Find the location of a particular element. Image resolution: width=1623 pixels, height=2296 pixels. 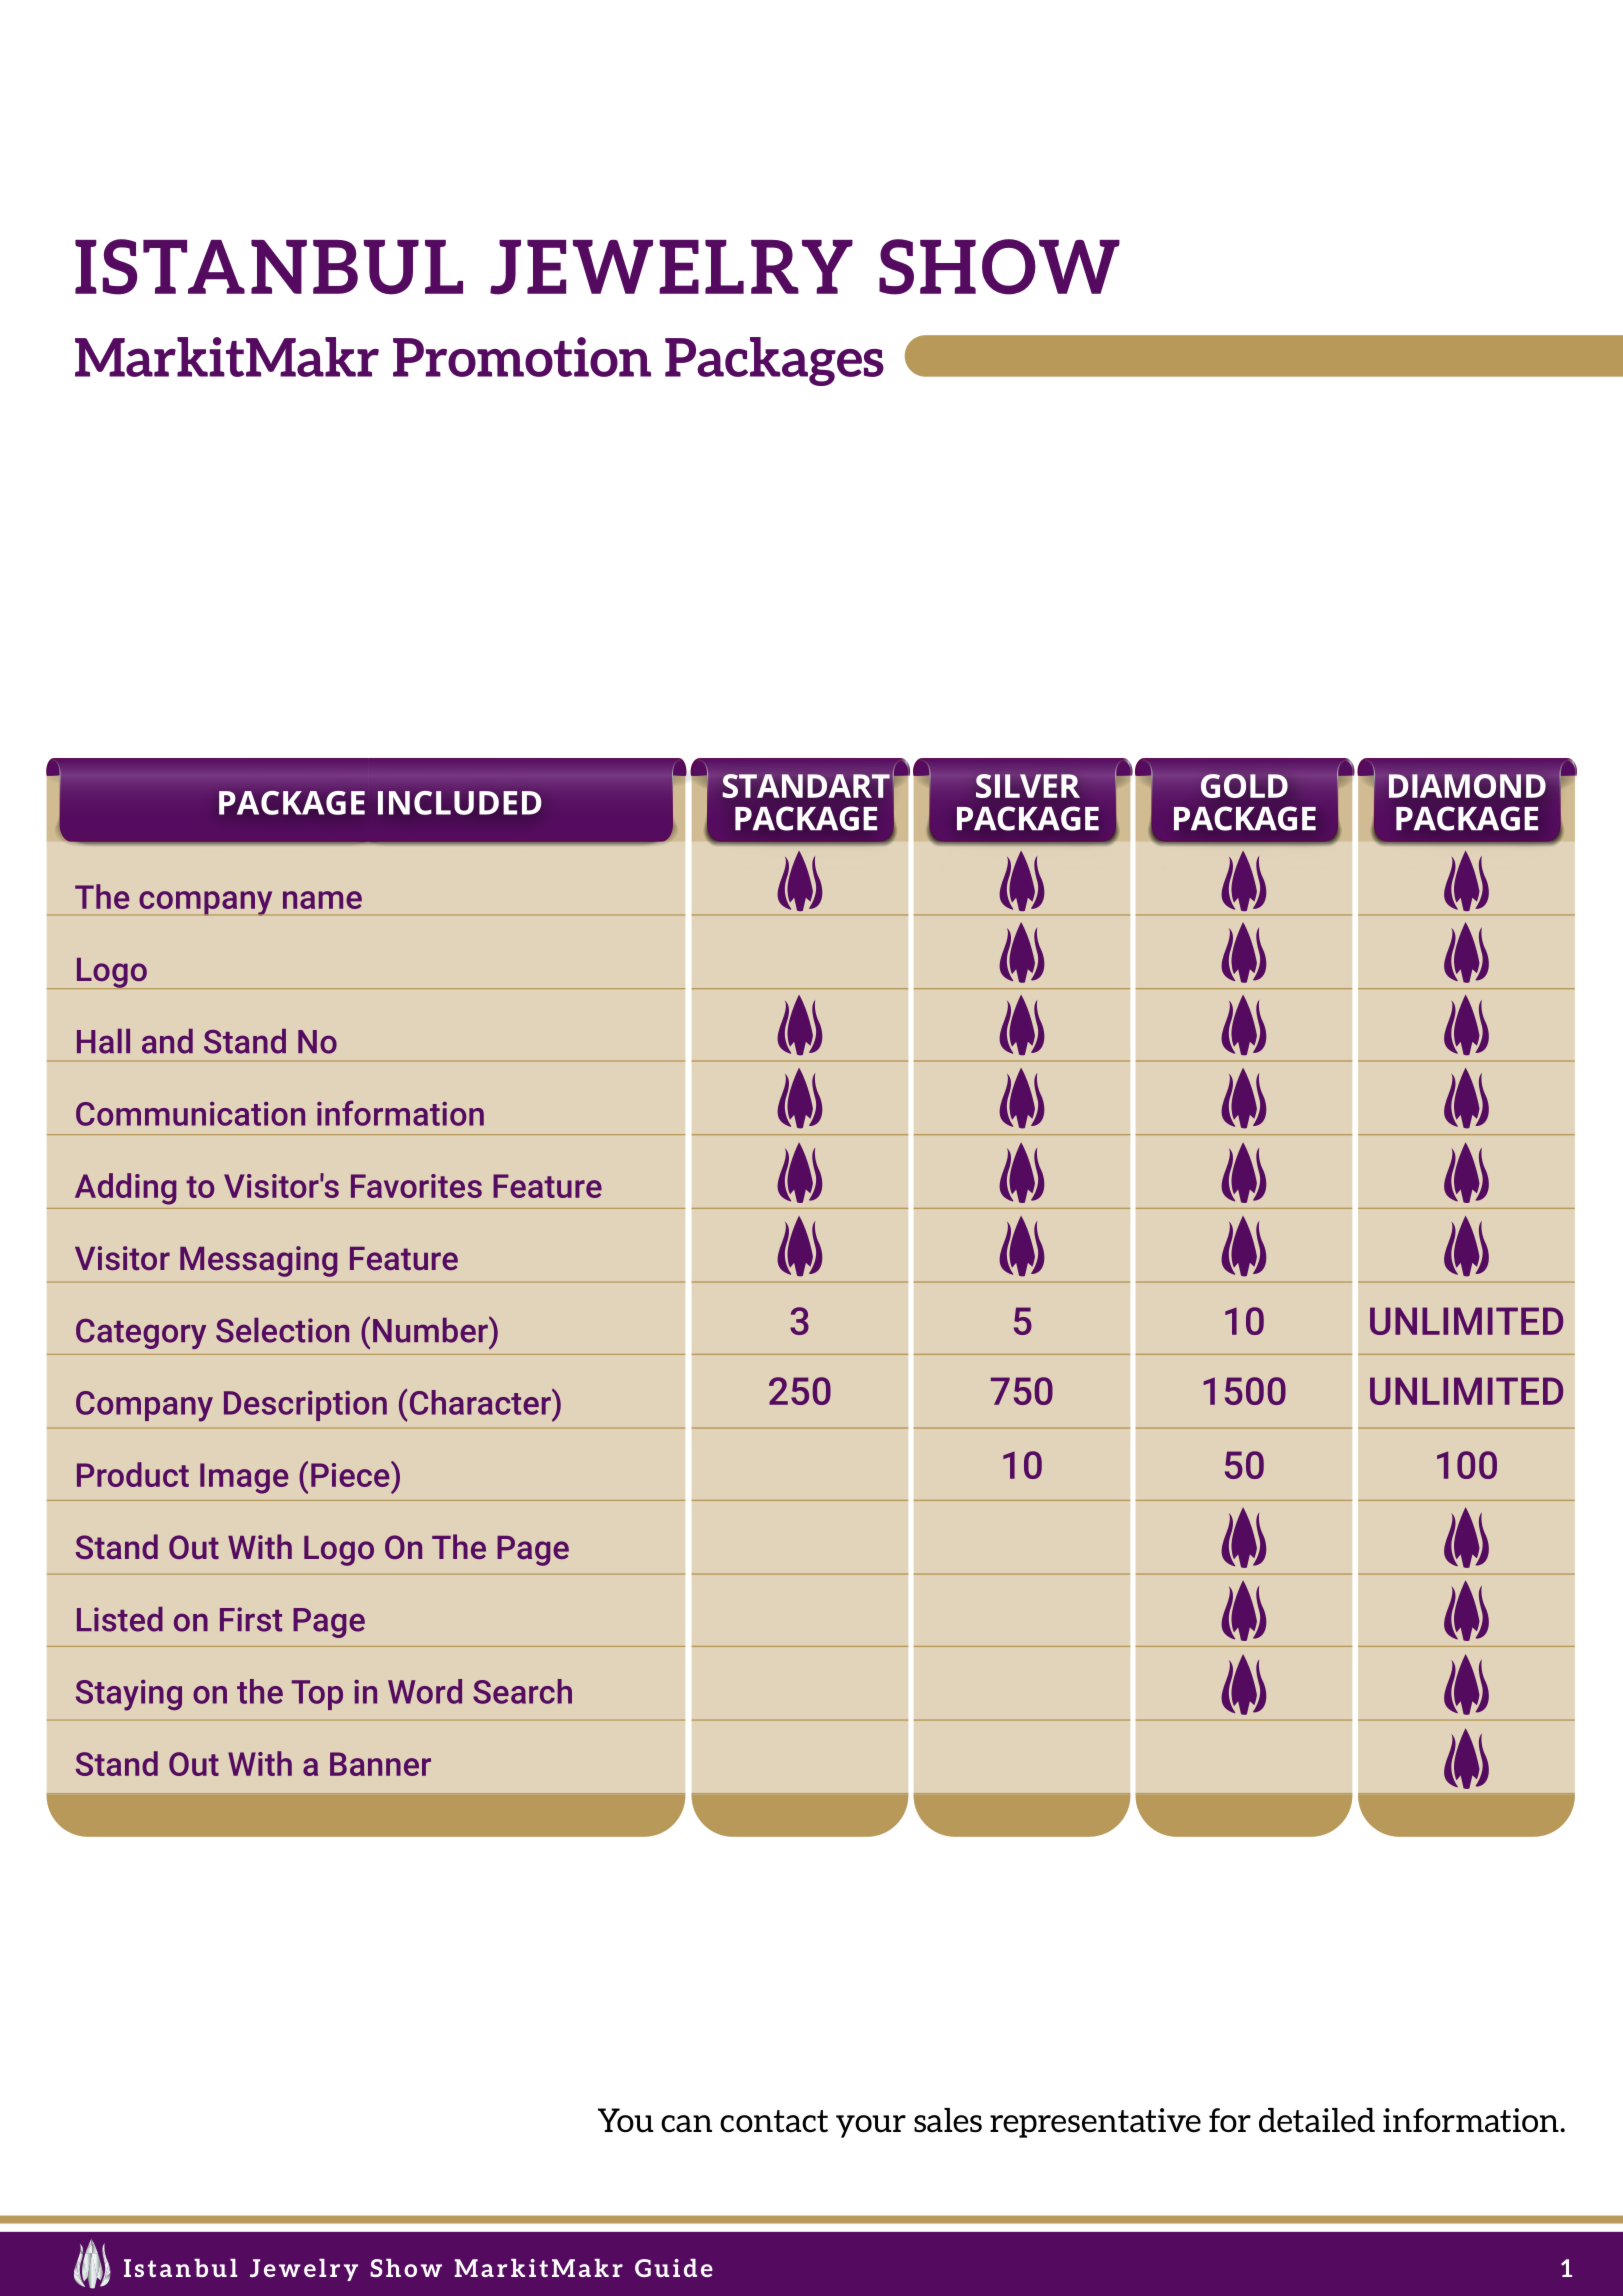

Guide is located at coordinates (674, 2268).
